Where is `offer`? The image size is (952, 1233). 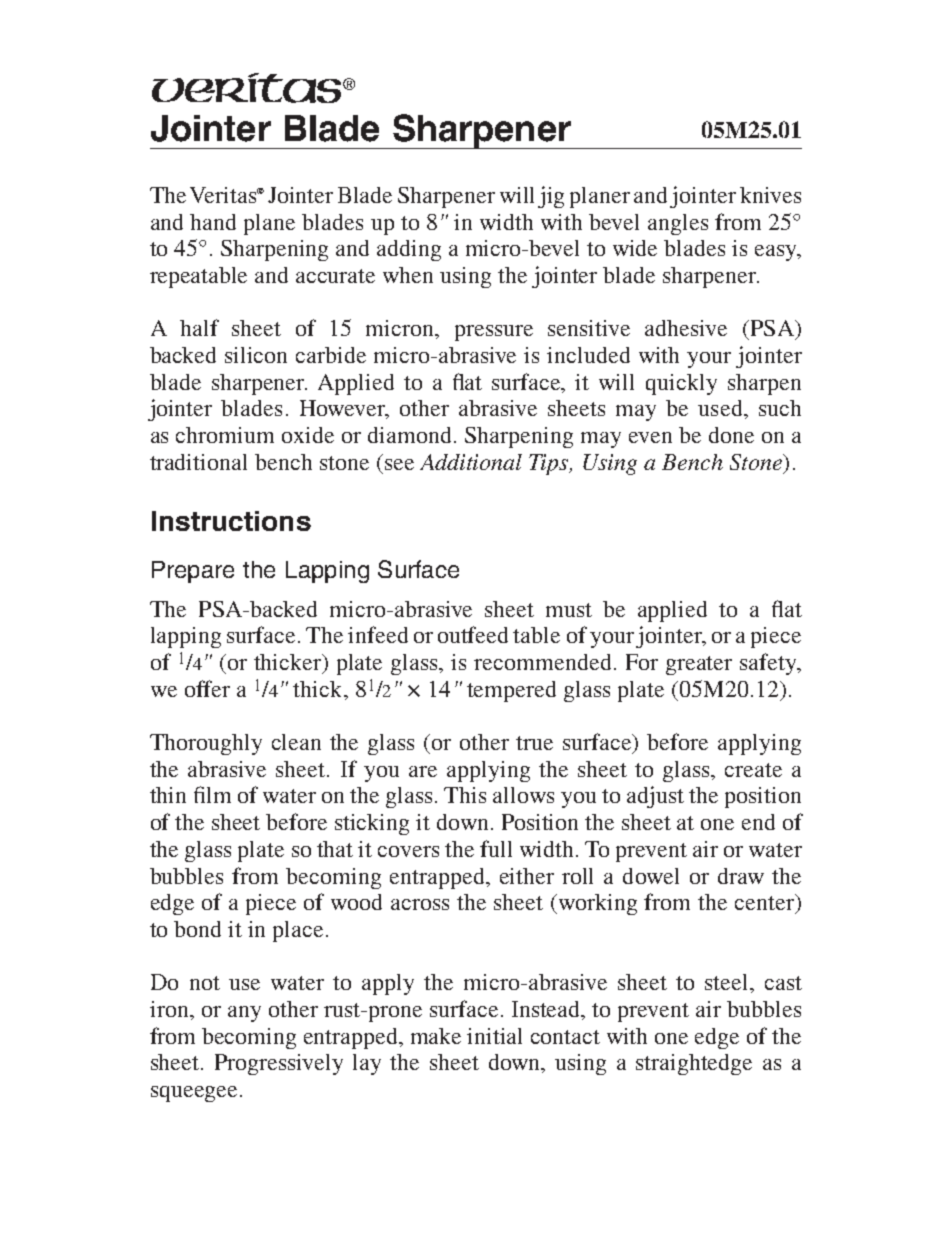 offer is located at coordinates (207, 688).
